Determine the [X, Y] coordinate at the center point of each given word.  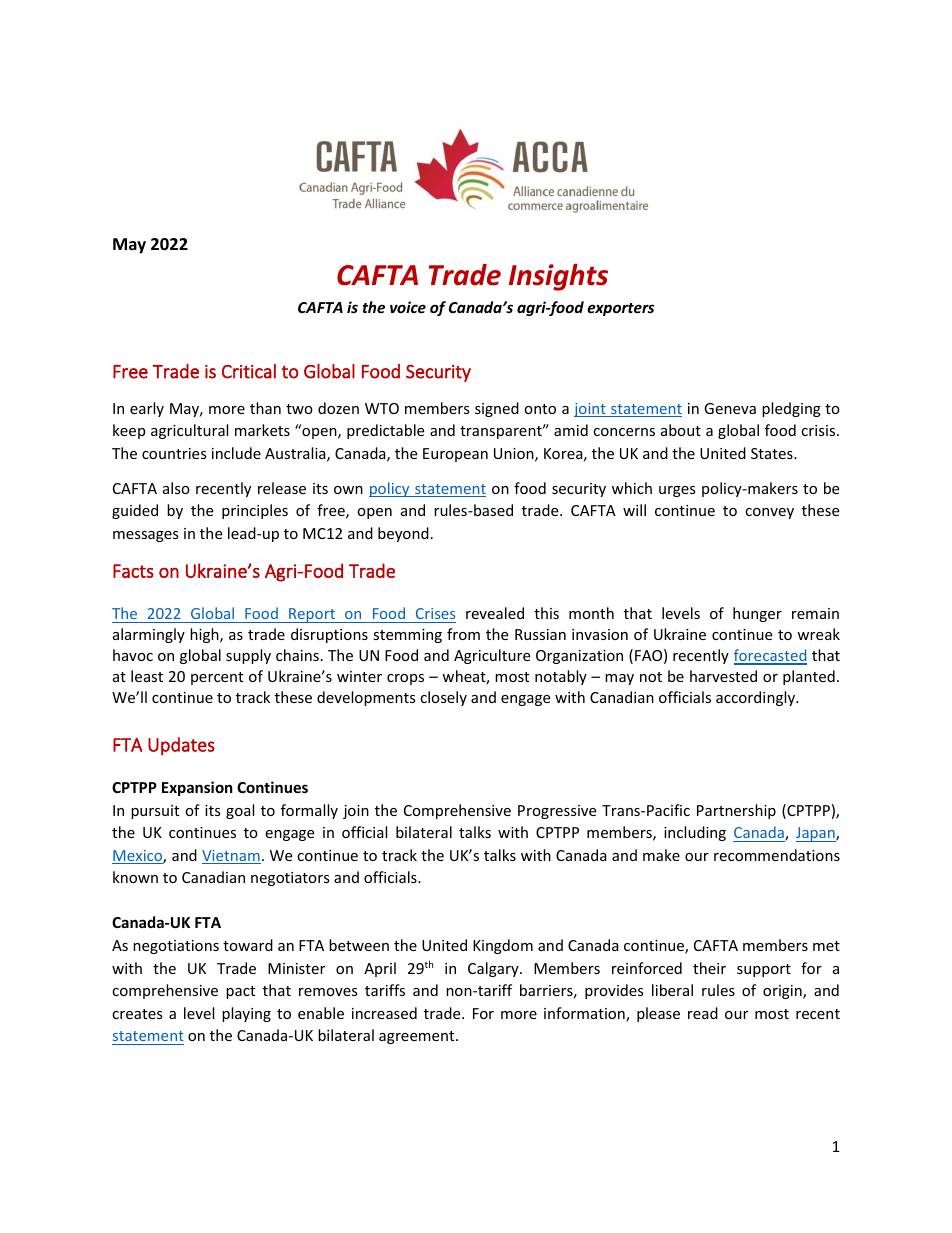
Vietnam [231, 857]
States [773, 453]
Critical [249, 371]
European [455, 455]
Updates [181, 746]
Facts [133, 571]
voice [408, 307]
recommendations [777, 855]
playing [246, 1014]
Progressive [557, 812]
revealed [495, 613]
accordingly [756, 698]
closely [443, 698]
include [236, 453]
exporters [620, 309]
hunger [757, 614]
